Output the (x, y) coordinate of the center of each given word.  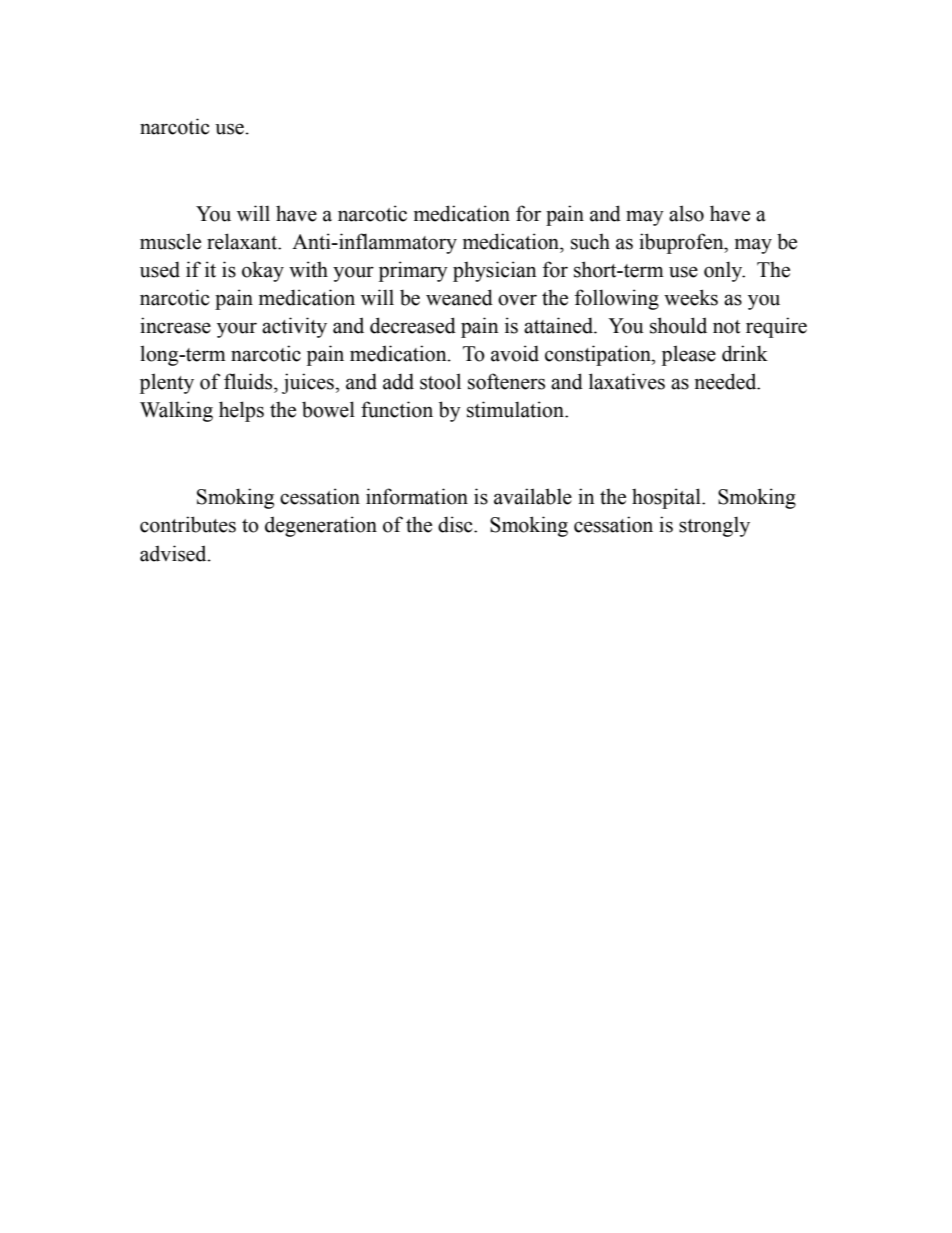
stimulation (516, 409)
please (689, 355)
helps (241, 411)
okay (263, 271)
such (590, 241)
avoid (515, 353)
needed (727, 381)
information (417, 496)
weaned (459, 297)
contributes (188, 524)
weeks (691, 297)
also (686, 213)
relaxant (243, 241)
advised (174, 553)
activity (294, 327)
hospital (667, 498)
